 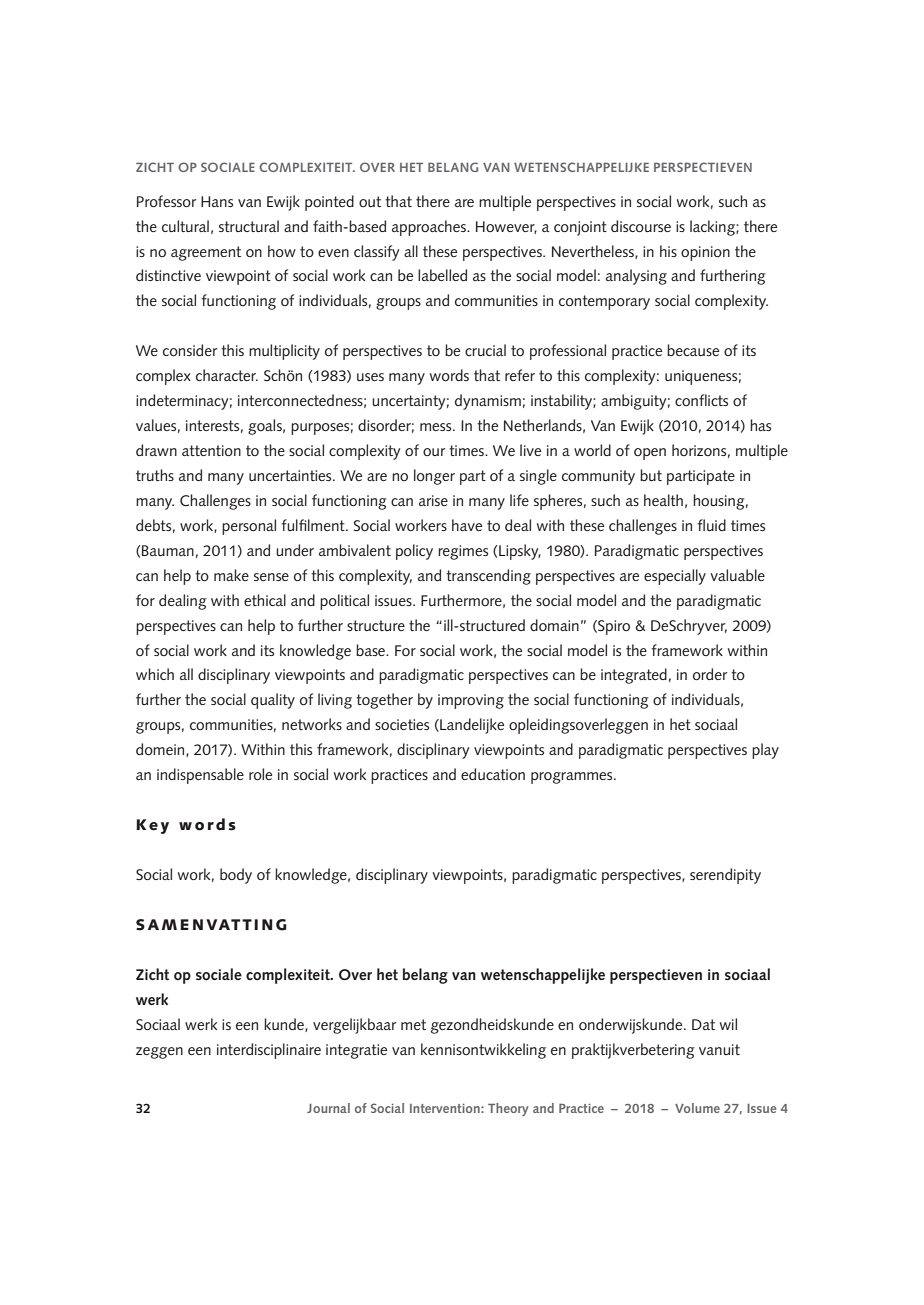 What do you see at coordinates (430, 228) in the screenshot?
I see `approaches` at bounding box center [430, 228].
